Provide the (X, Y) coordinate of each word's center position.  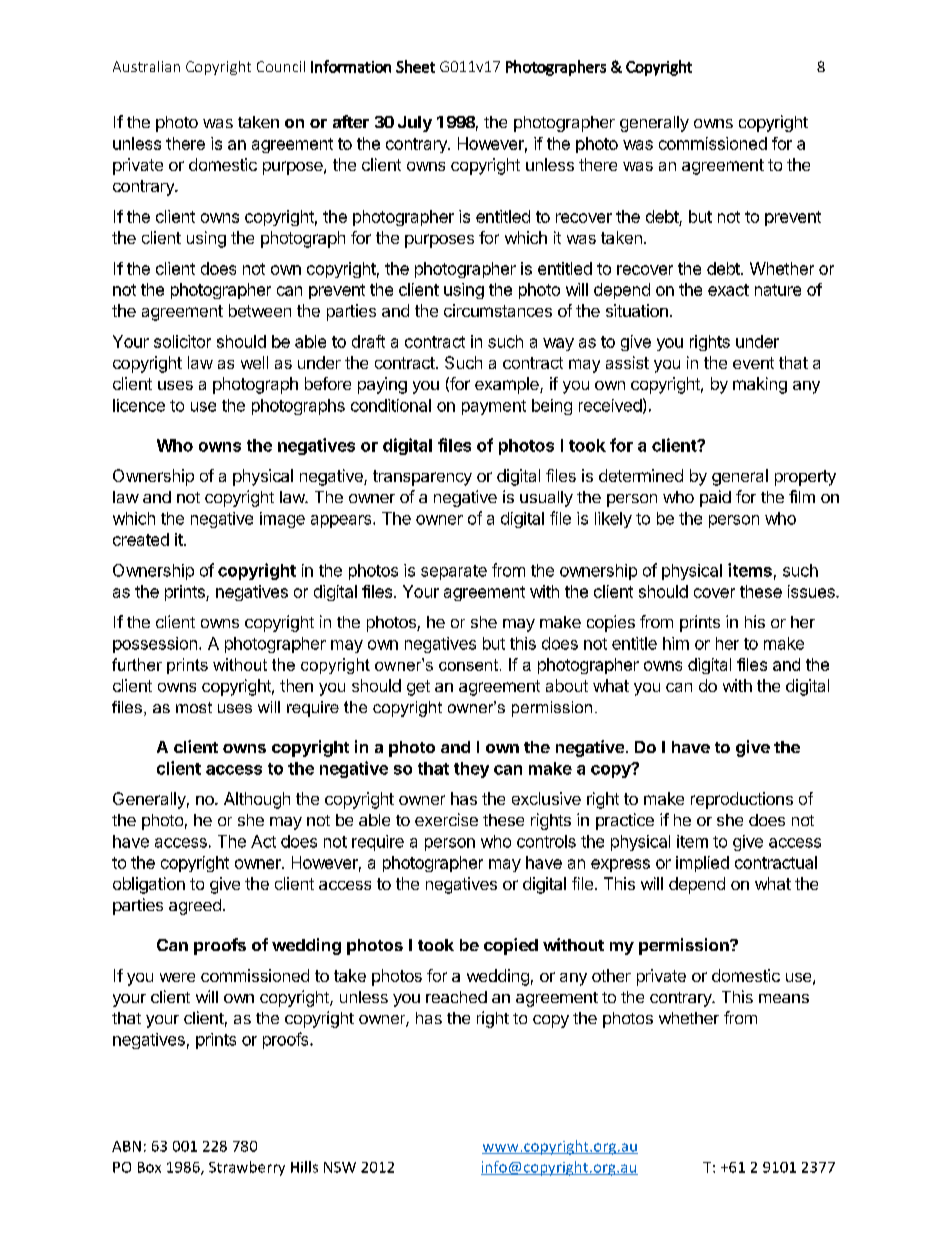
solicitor (182, 341)
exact (728, 290)
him (676, 643)
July (415, 124)
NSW (340, 1167)
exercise (446, 819)
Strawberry (247, 1168)
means (784, 998)
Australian (146, 66)
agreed (195, 907)
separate (454, 572)
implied (702, 864)
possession (155, 645)
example (508, 385)
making (760, 385)
